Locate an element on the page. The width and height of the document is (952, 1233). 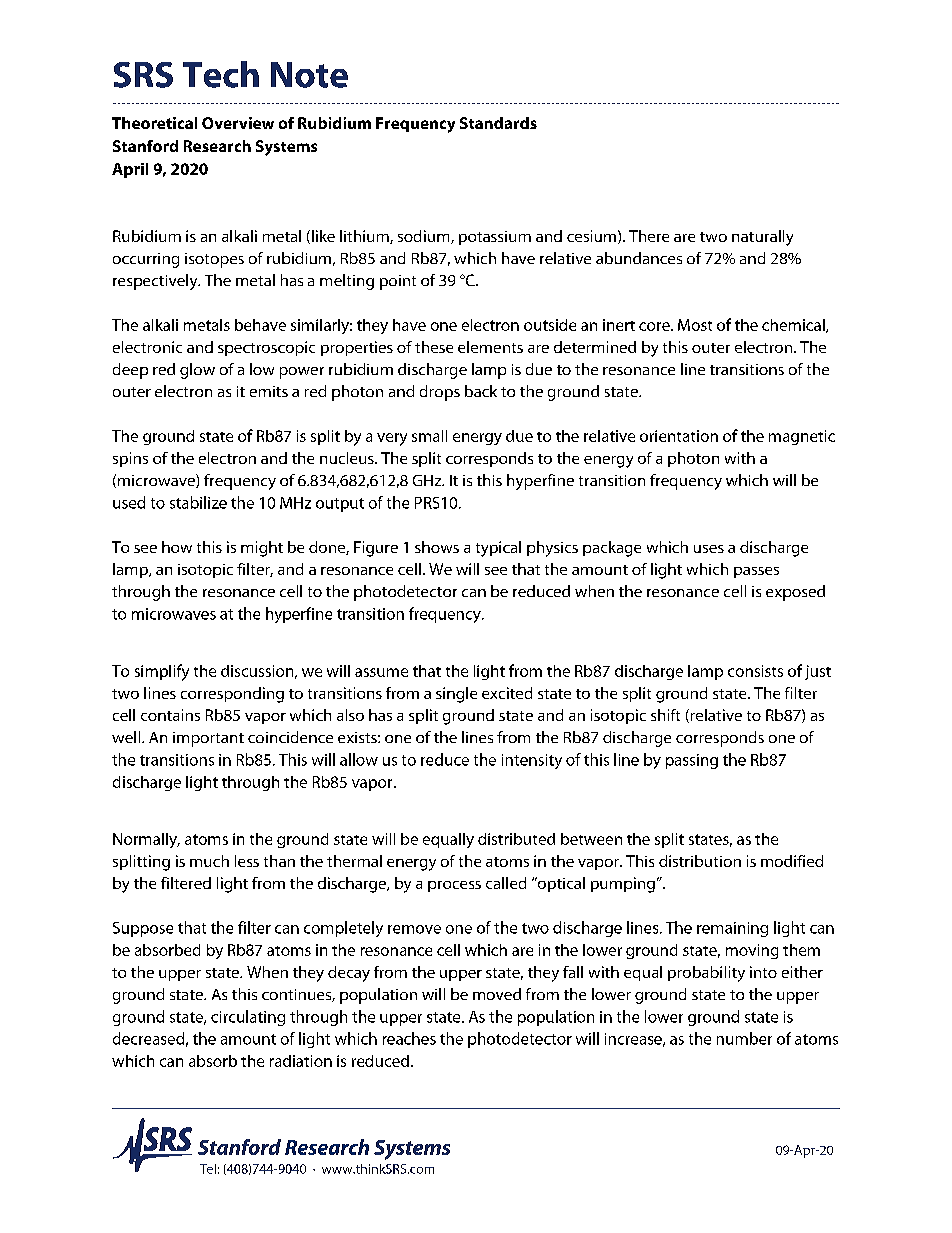
elements is located at coordinates (490, 347).
